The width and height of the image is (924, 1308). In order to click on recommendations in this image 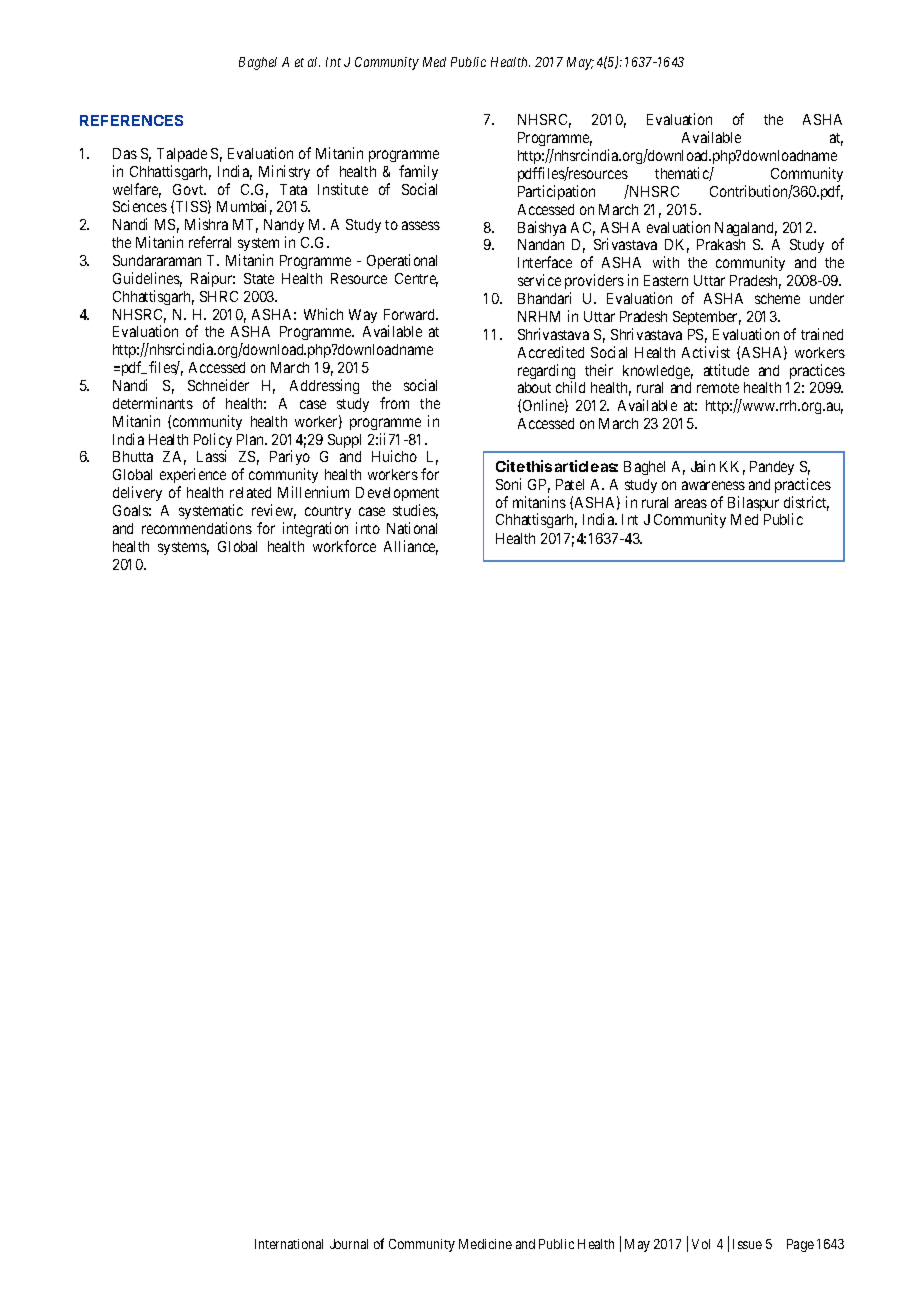, I will do `click(197, 528)`.
